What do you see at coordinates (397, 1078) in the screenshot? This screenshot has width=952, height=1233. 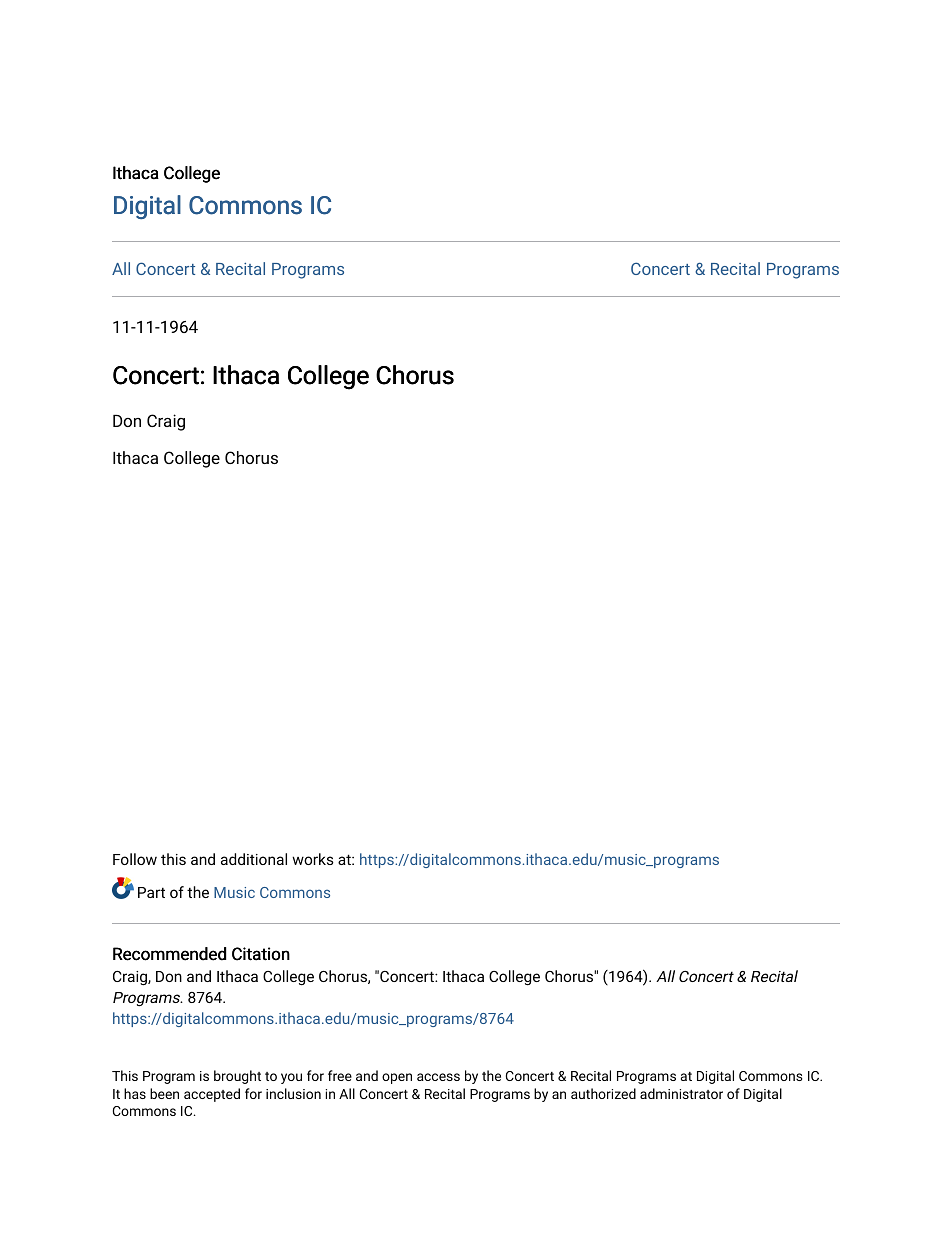 I see `open` at bounding box center [397, 1078].
